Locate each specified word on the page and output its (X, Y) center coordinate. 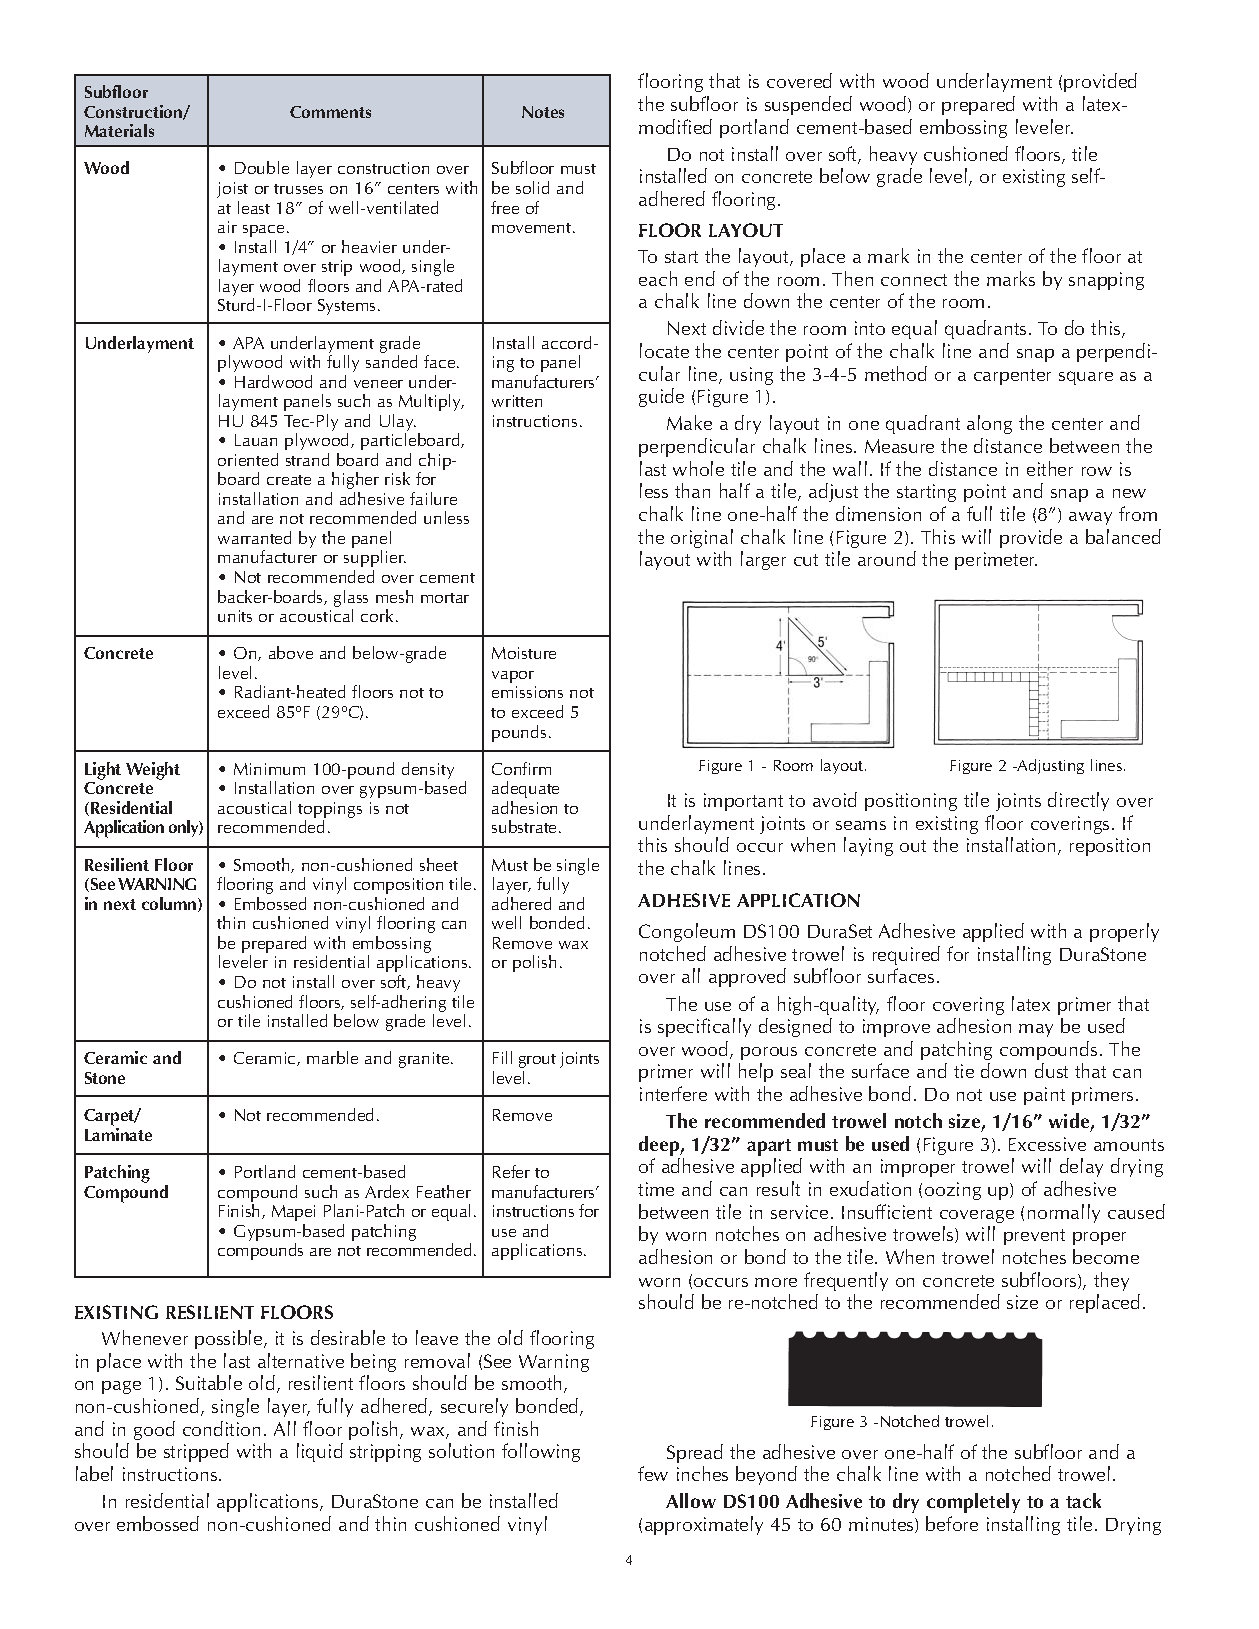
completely (973, 1503)
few (653, 1473)
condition (221, 1428)
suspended (808, 105)
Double (262, 167)
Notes (543, 112)
